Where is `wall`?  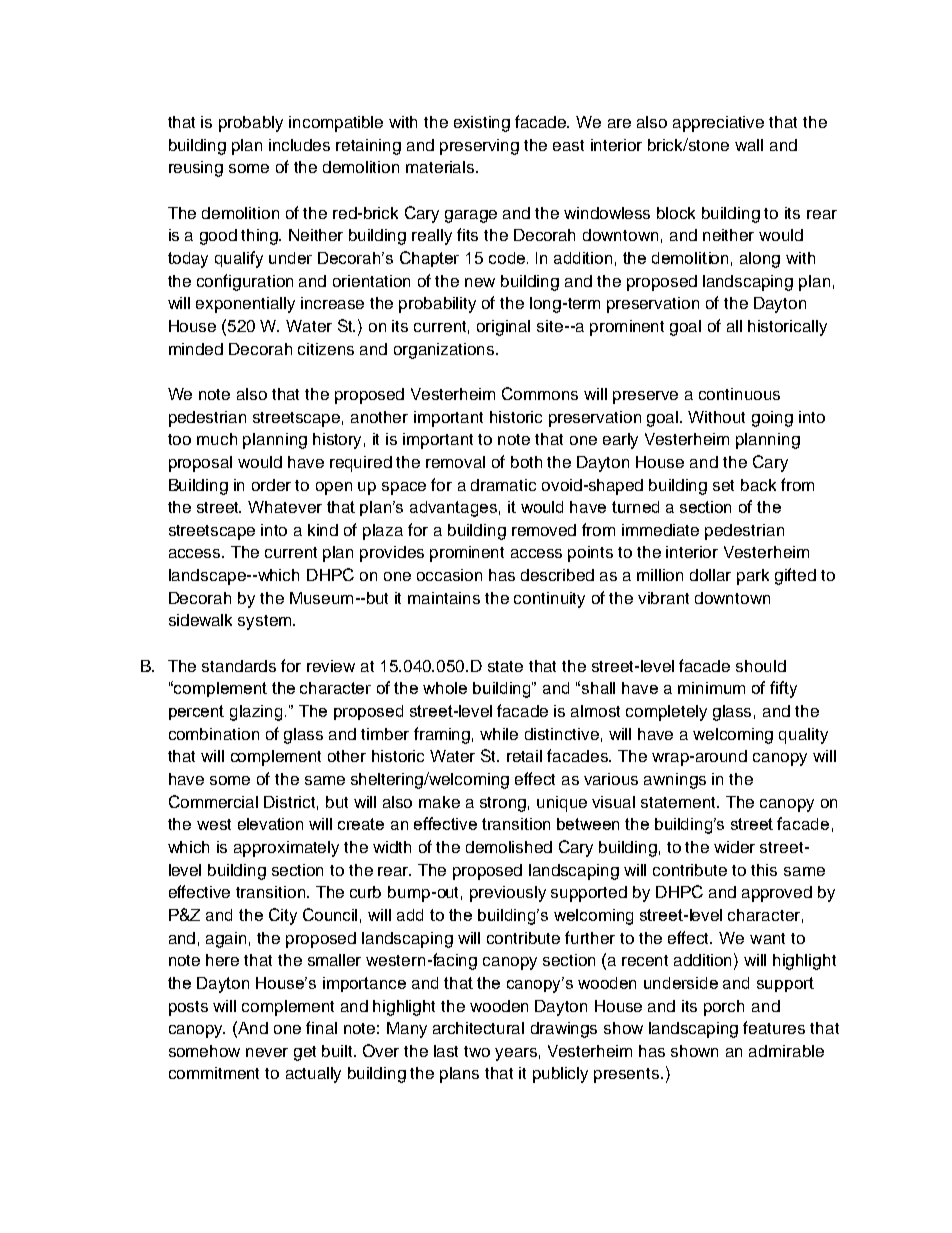 wall is located at coordinates (749, 145).
